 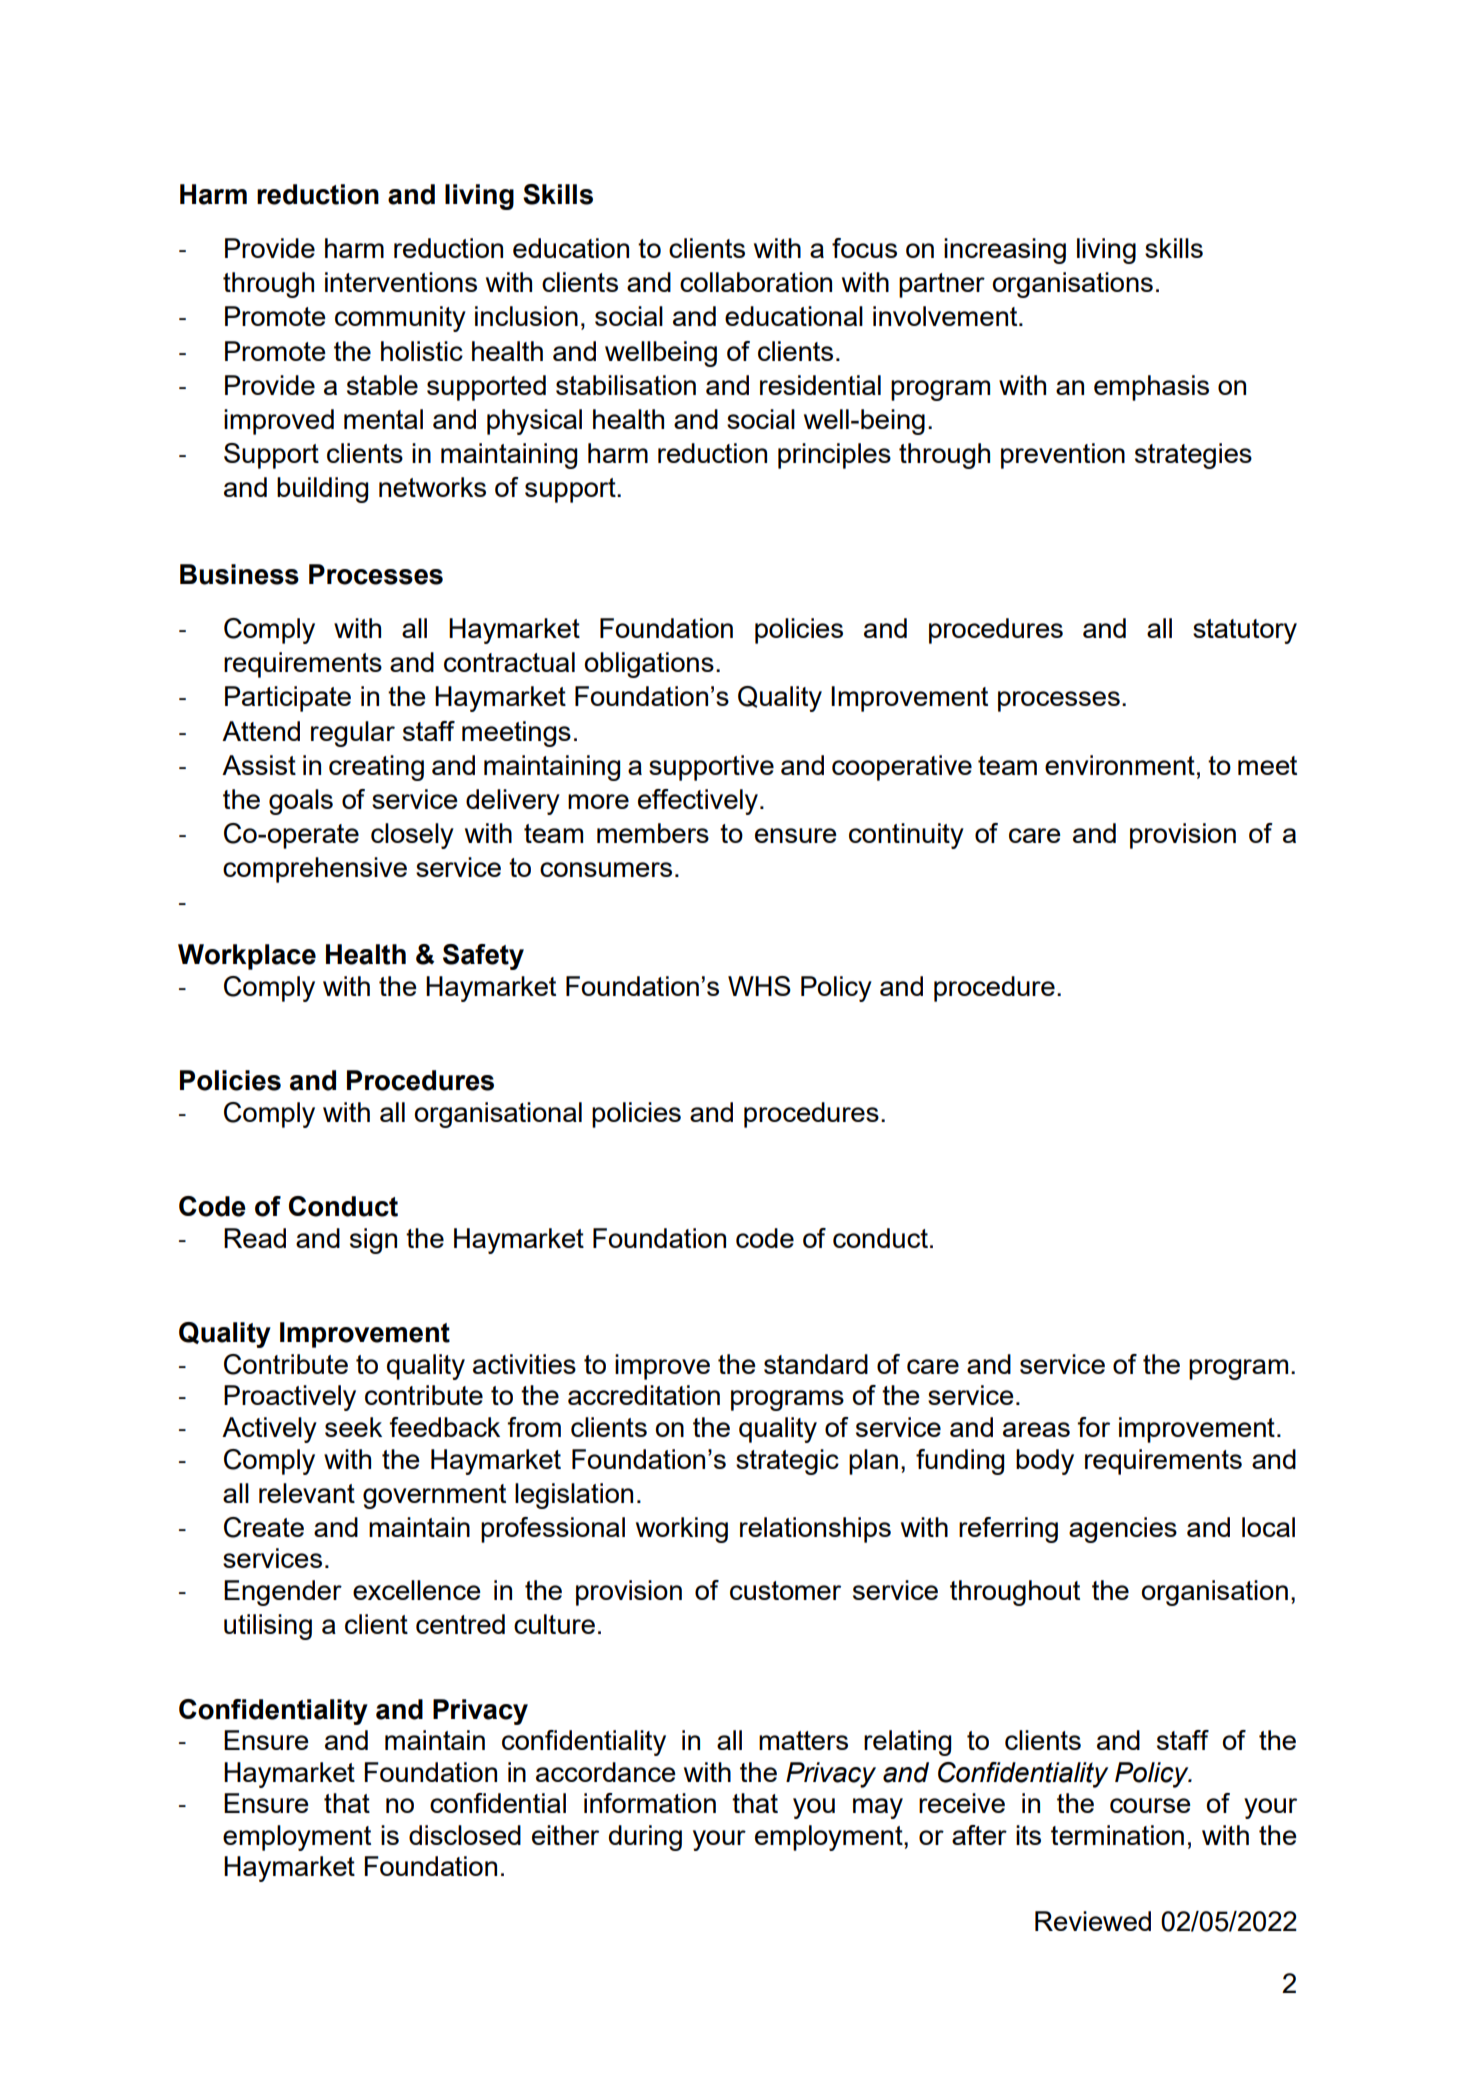 I want to click on emphasis, so click(x=1151, y=388).
